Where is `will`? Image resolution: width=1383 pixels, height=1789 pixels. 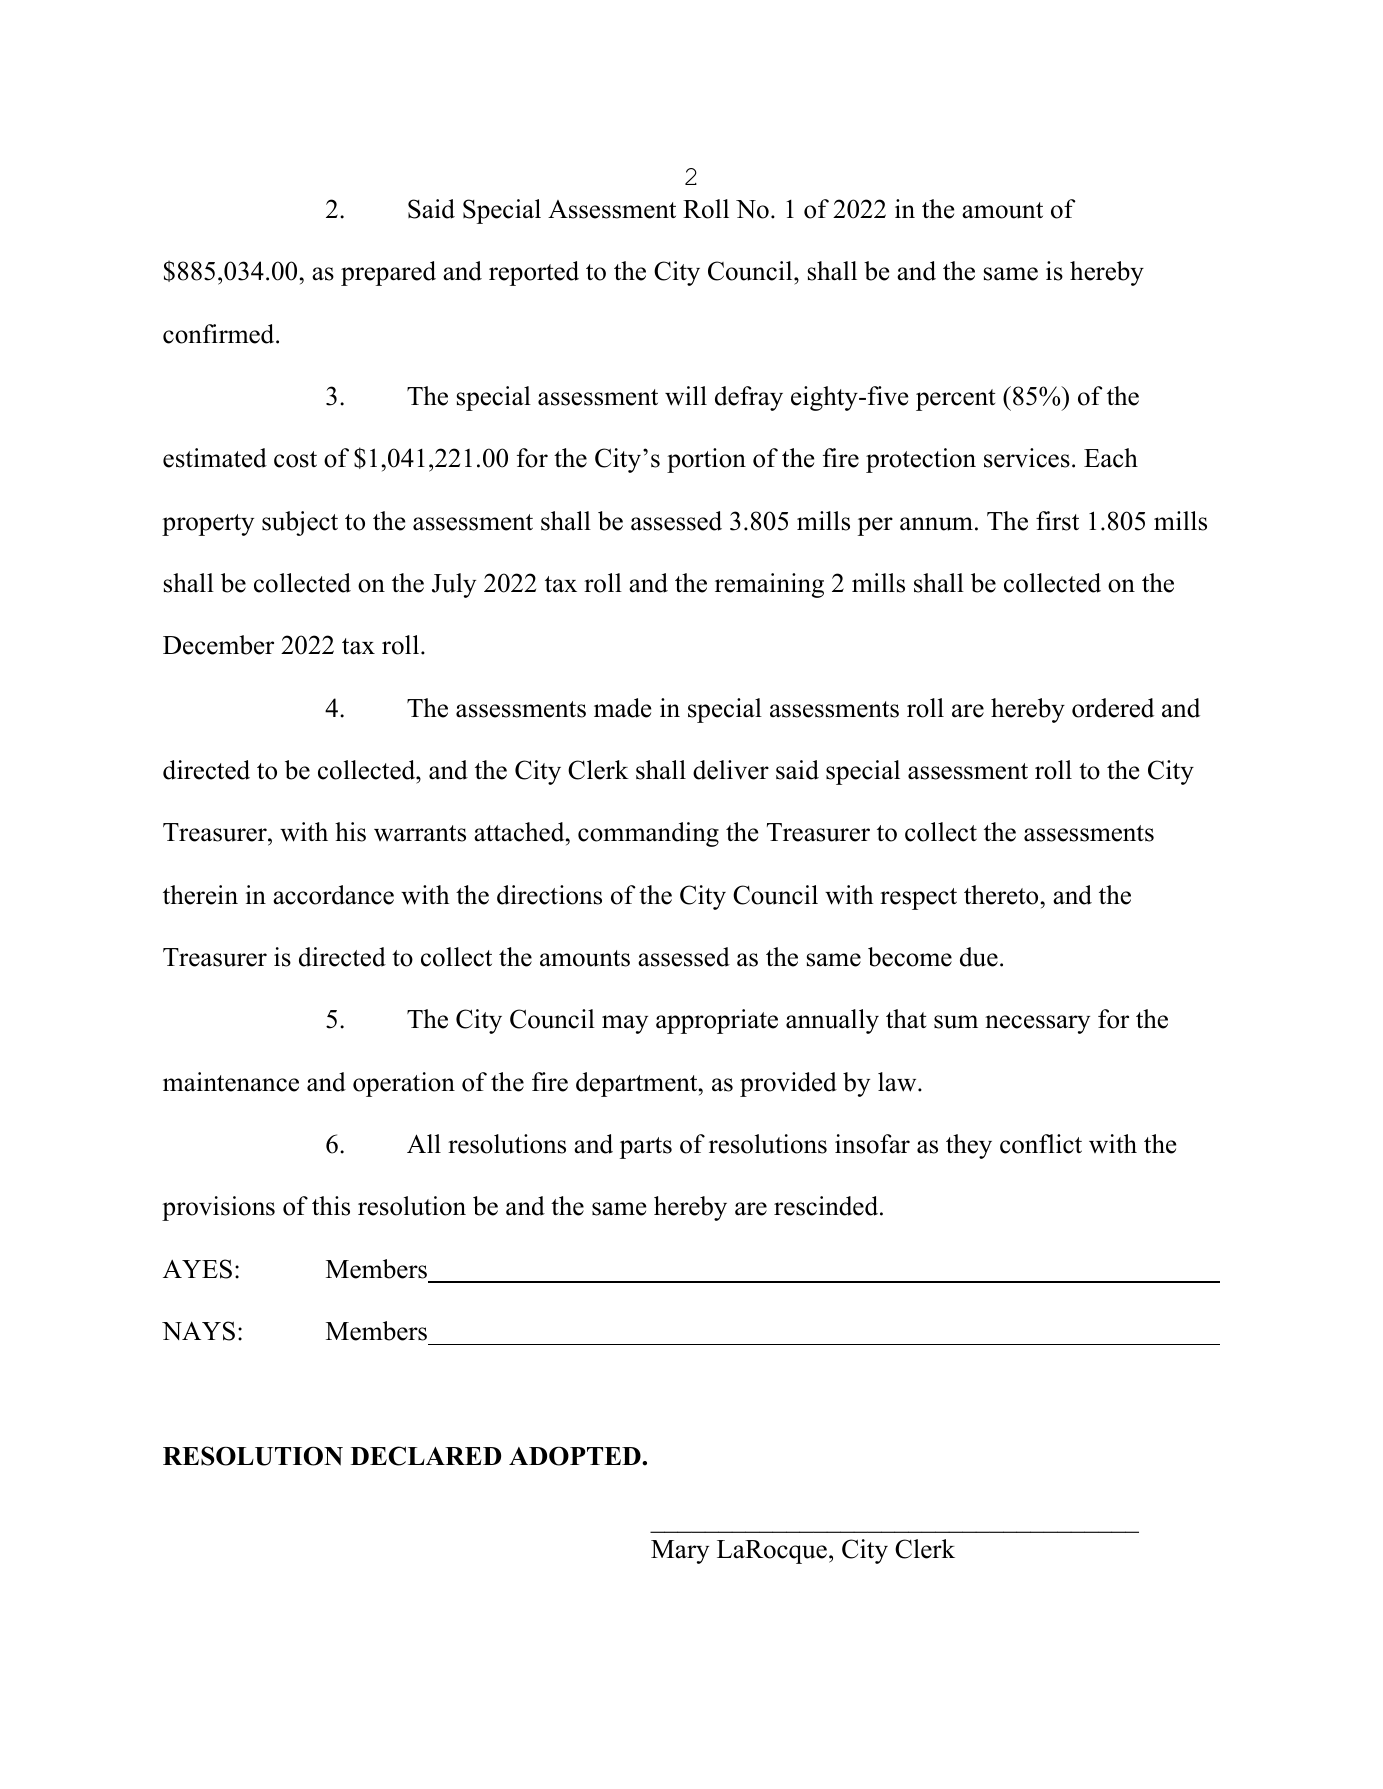 will is located at coordinates (686, 396).
